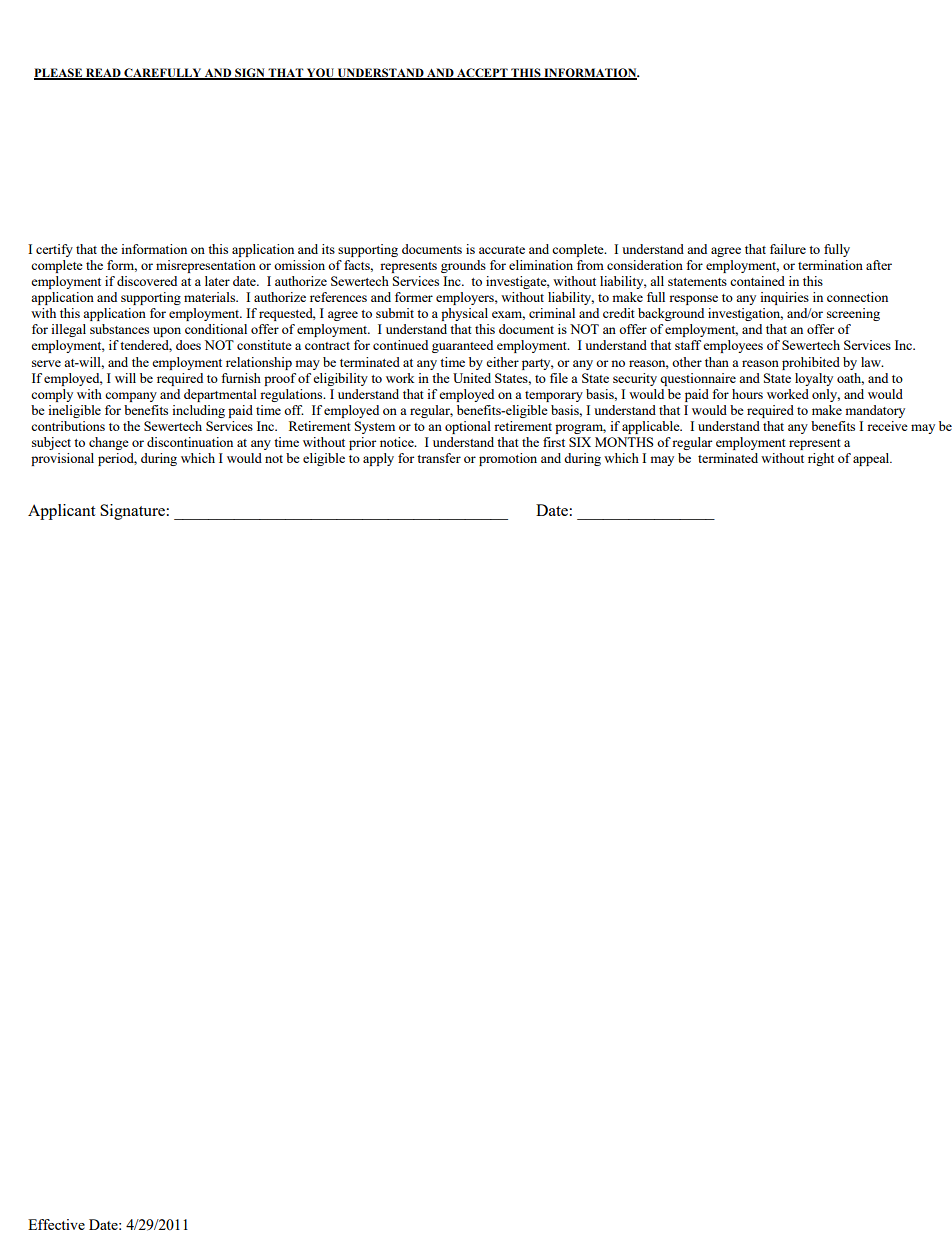 The width and height of the image is (952, 1233). I want to click on upon, so click(167, 332).
